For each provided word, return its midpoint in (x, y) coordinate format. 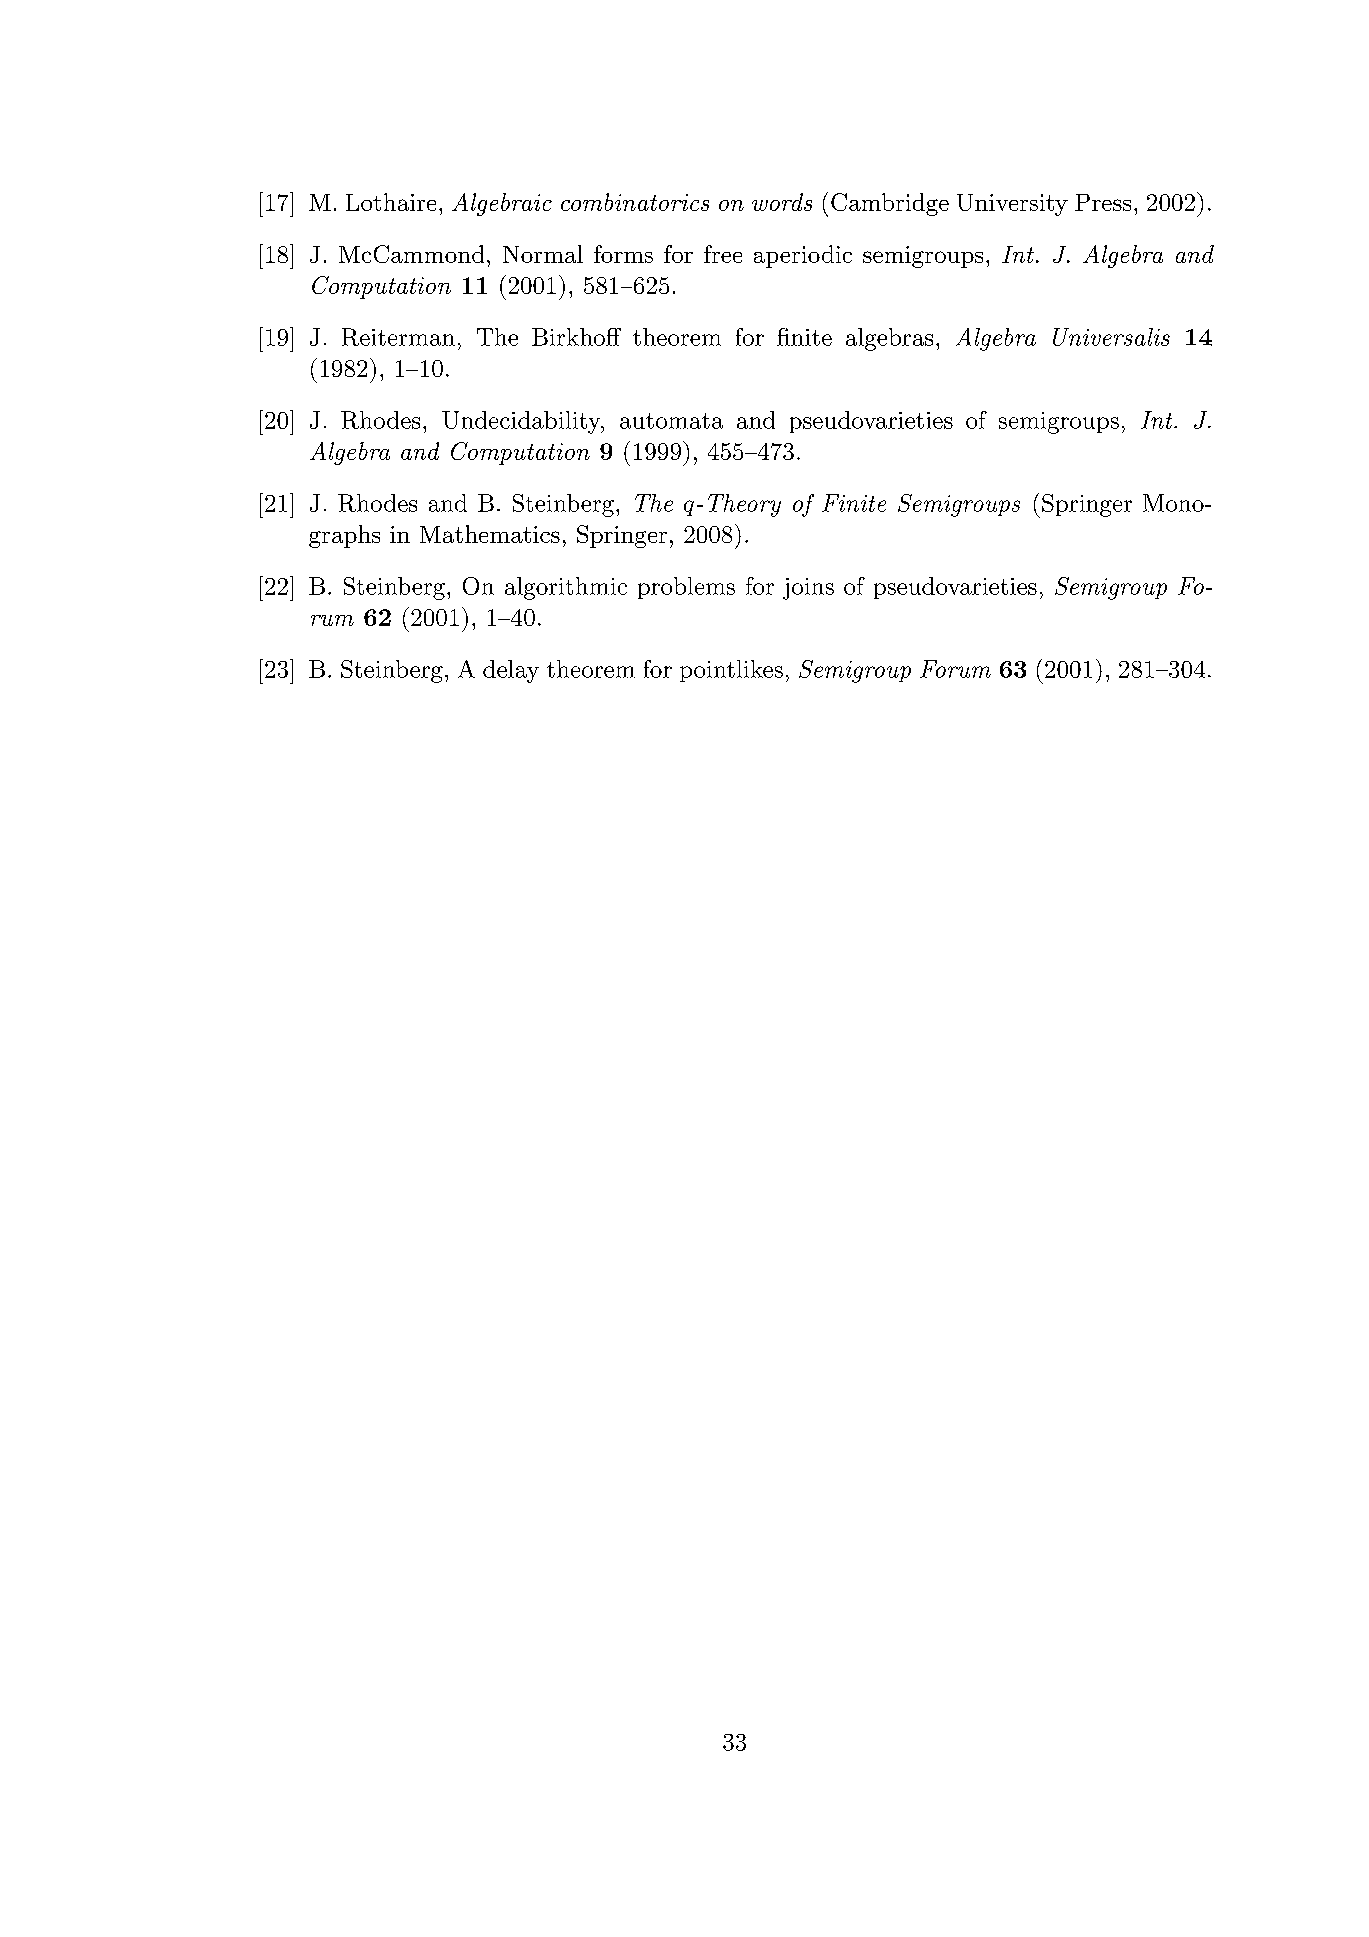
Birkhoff (576, 337)
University (1012, 205)
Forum (955, 669)
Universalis (1111, 337)
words (782, 202)
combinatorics (635, 202)
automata (671, 421)
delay (511, 671)
